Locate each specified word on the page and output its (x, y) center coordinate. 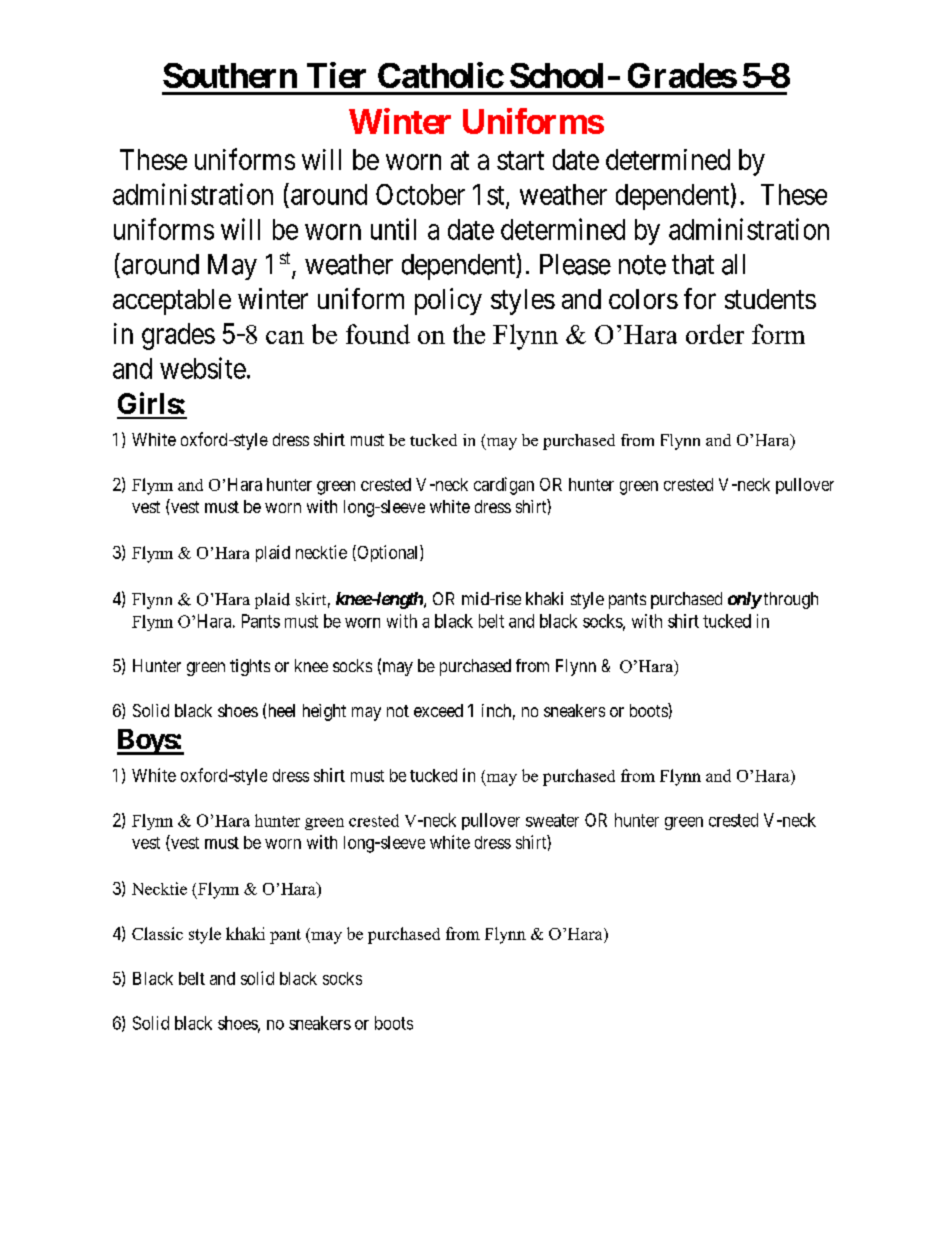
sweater (552, 820)
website (203, 368)
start (520, 160)
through (789, 600)
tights (250, 667)
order (715, 334)
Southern (230, 75)
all (733, 264)
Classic (157, 933)
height (324, 712)
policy (448, 301)
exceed (438, 710)
